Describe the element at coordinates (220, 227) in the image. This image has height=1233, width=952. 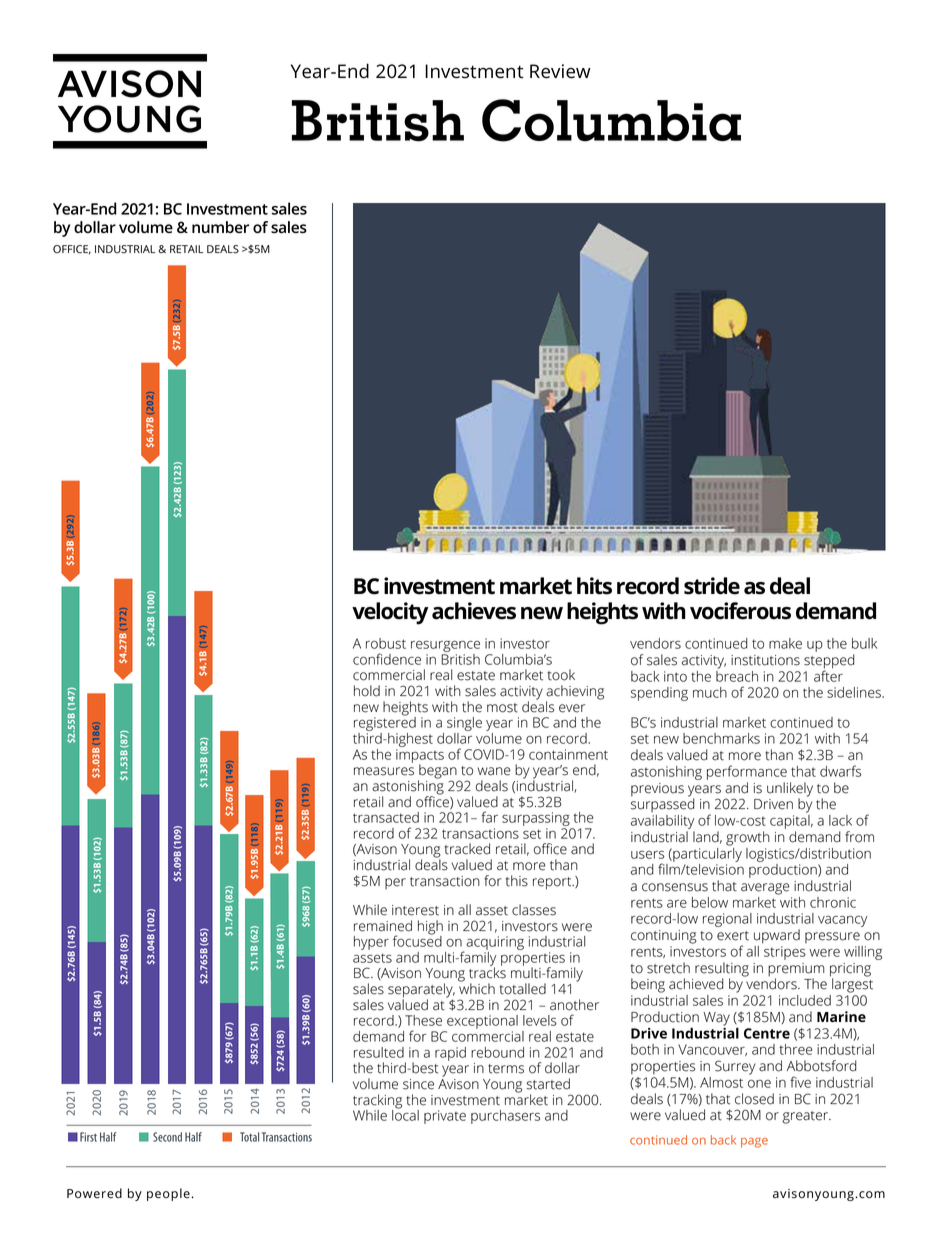
I see `number` at that location.
